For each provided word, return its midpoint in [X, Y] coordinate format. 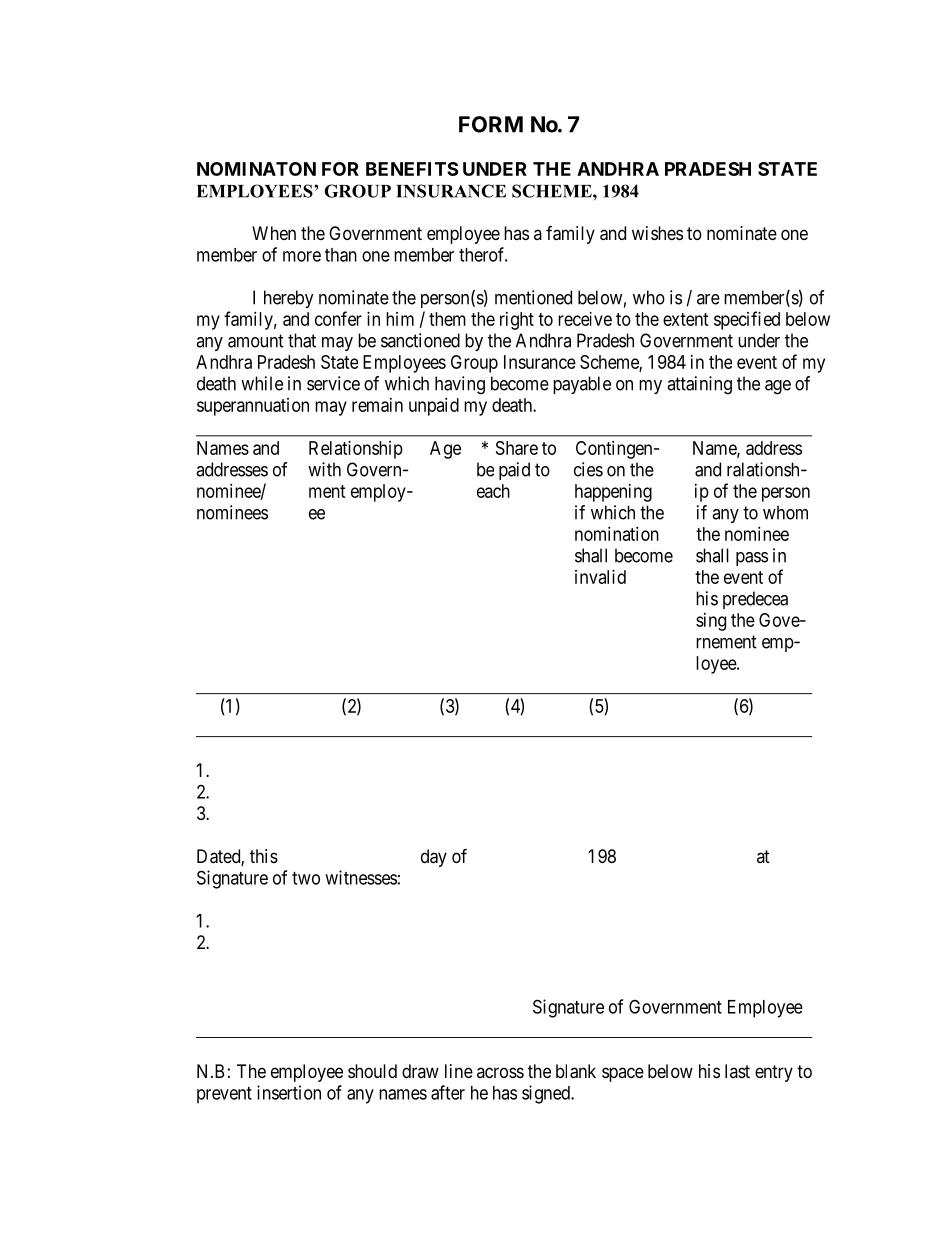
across [500, 1072]
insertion [289, 1092]
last [737, 1071]
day [434, 858]
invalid [600, 577]
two [306, 878]
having [460, 385]
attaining [699, 385]
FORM [491, 124]
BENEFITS [412, 169]
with [324, 469]
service [333, 383]
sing [711, 622]
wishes [657, 233]
